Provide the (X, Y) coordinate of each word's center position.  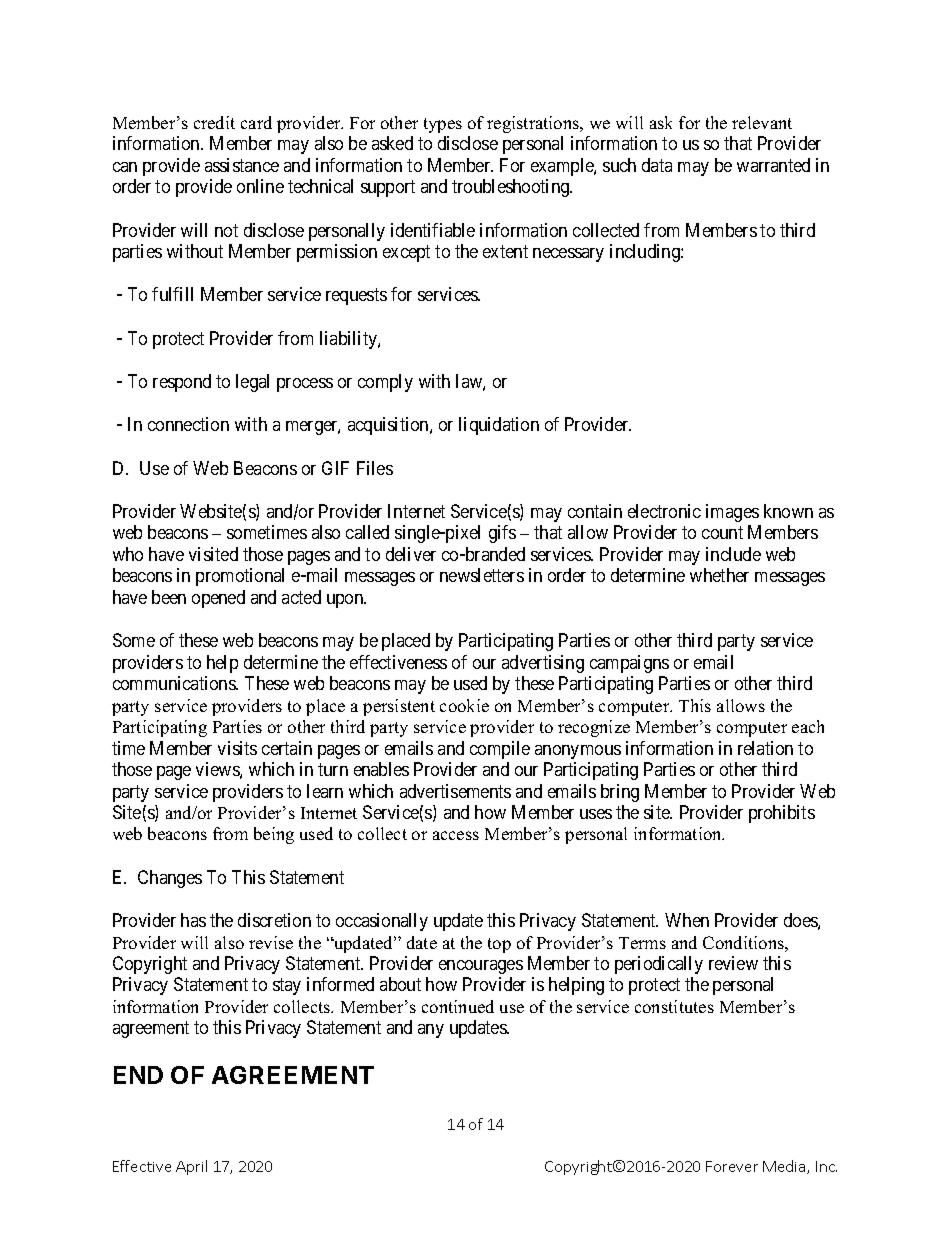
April (191, 1167)
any (431, 1031)
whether (719, 575)
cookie (464, 705)
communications (175, 683)
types (443, 125)
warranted (773, 165)
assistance (242, 165)
